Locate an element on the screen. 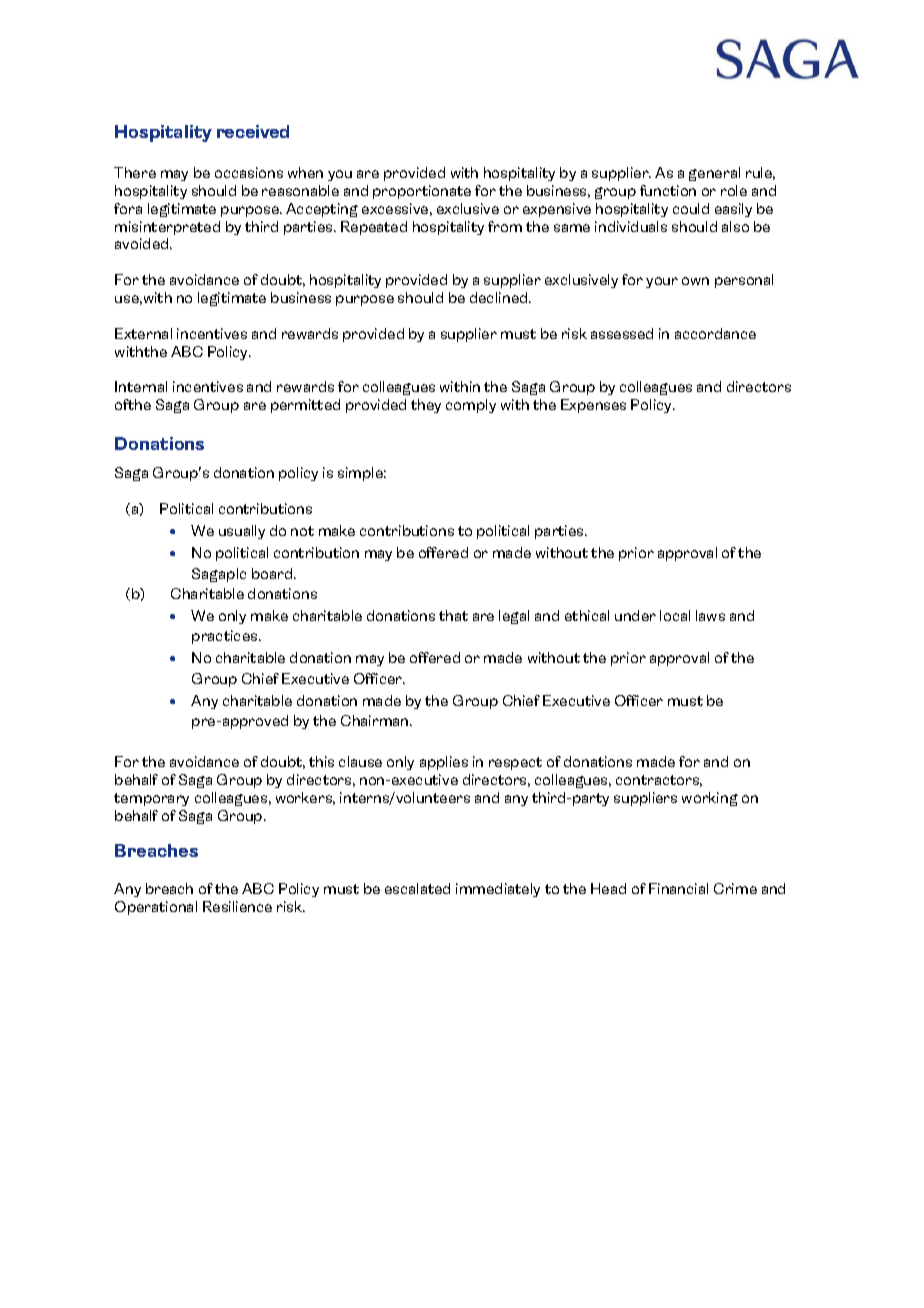 The width and height of the screenshot is (924, 1308). local is located at coordinates (675, 615).
